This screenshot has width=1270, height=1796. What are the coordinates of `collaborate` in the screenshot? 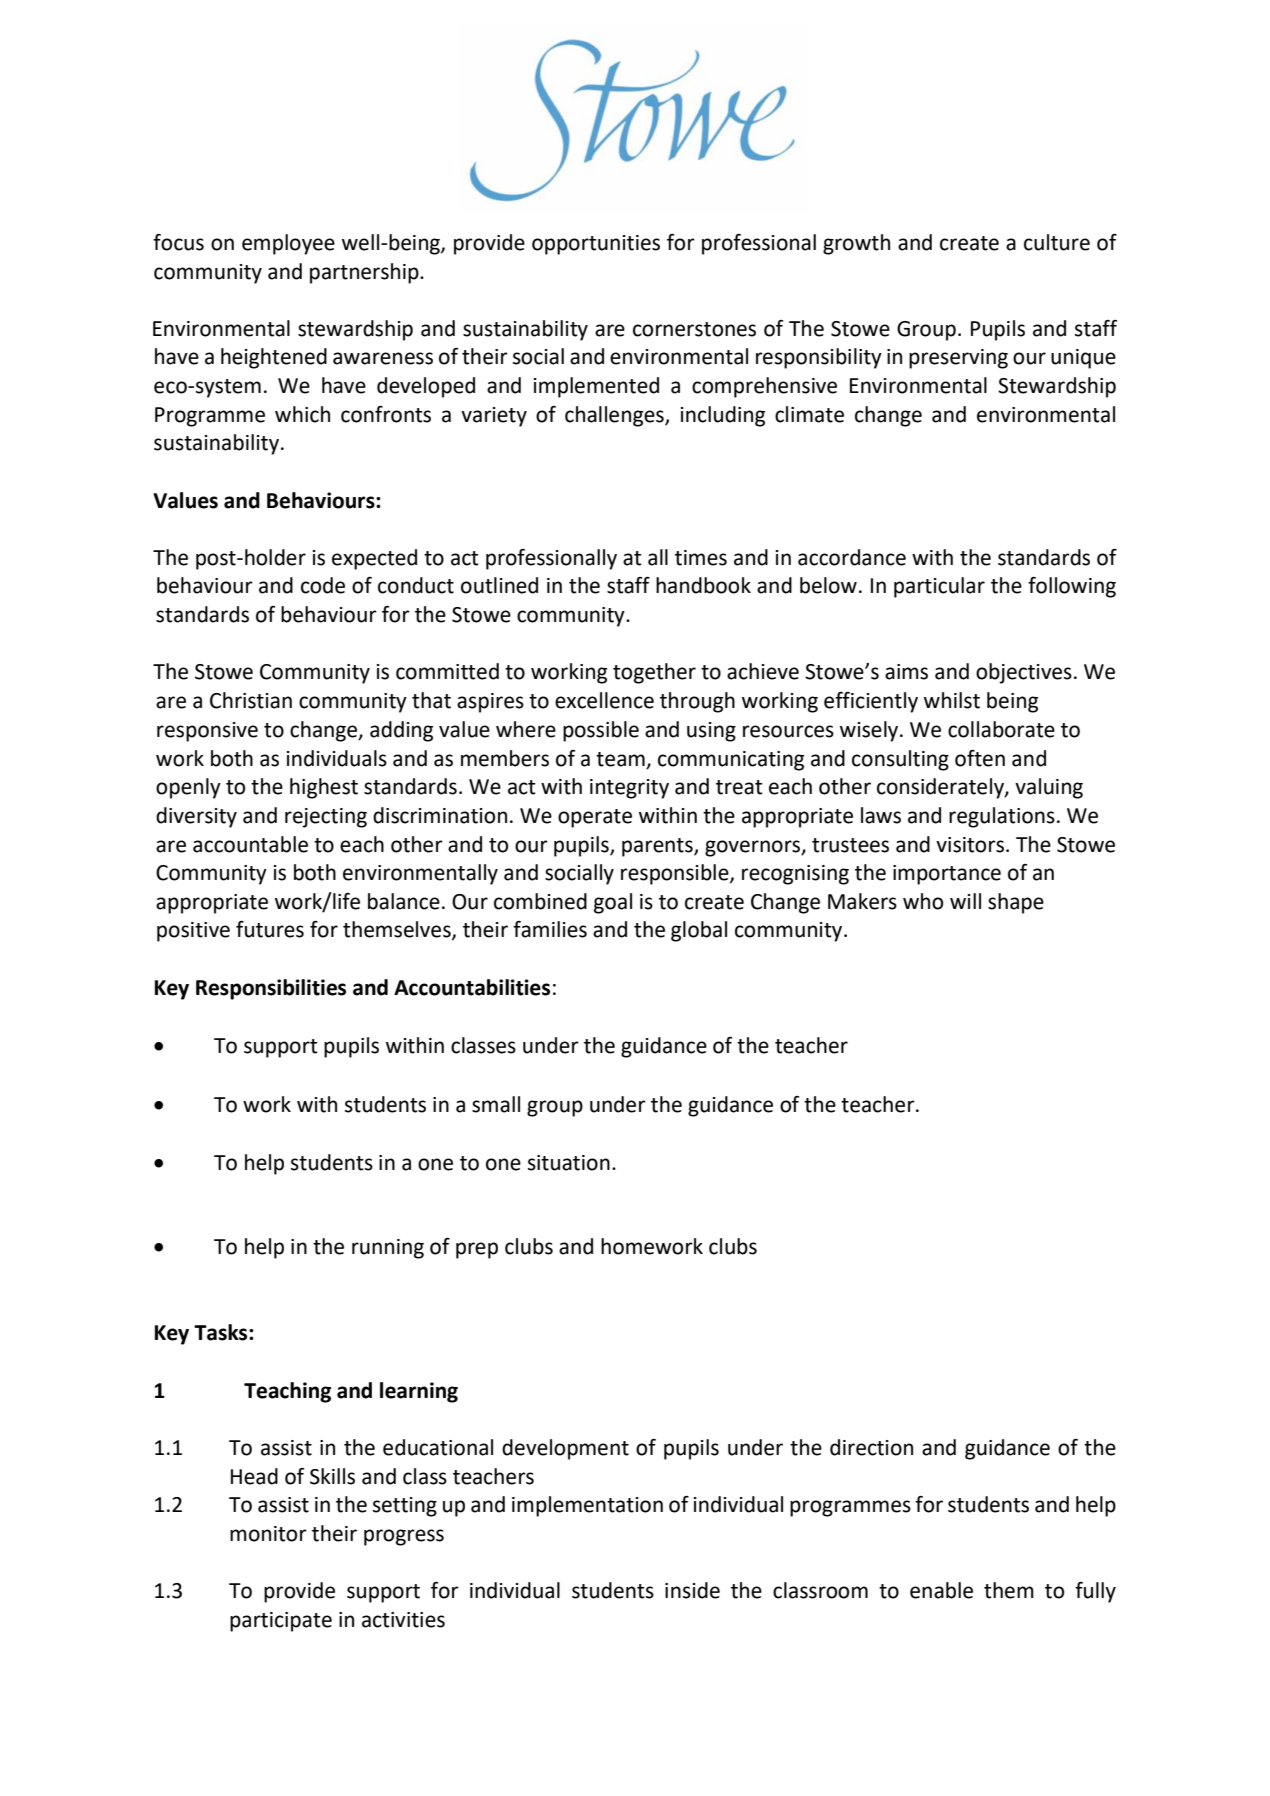 It's located at (1001, 729).
